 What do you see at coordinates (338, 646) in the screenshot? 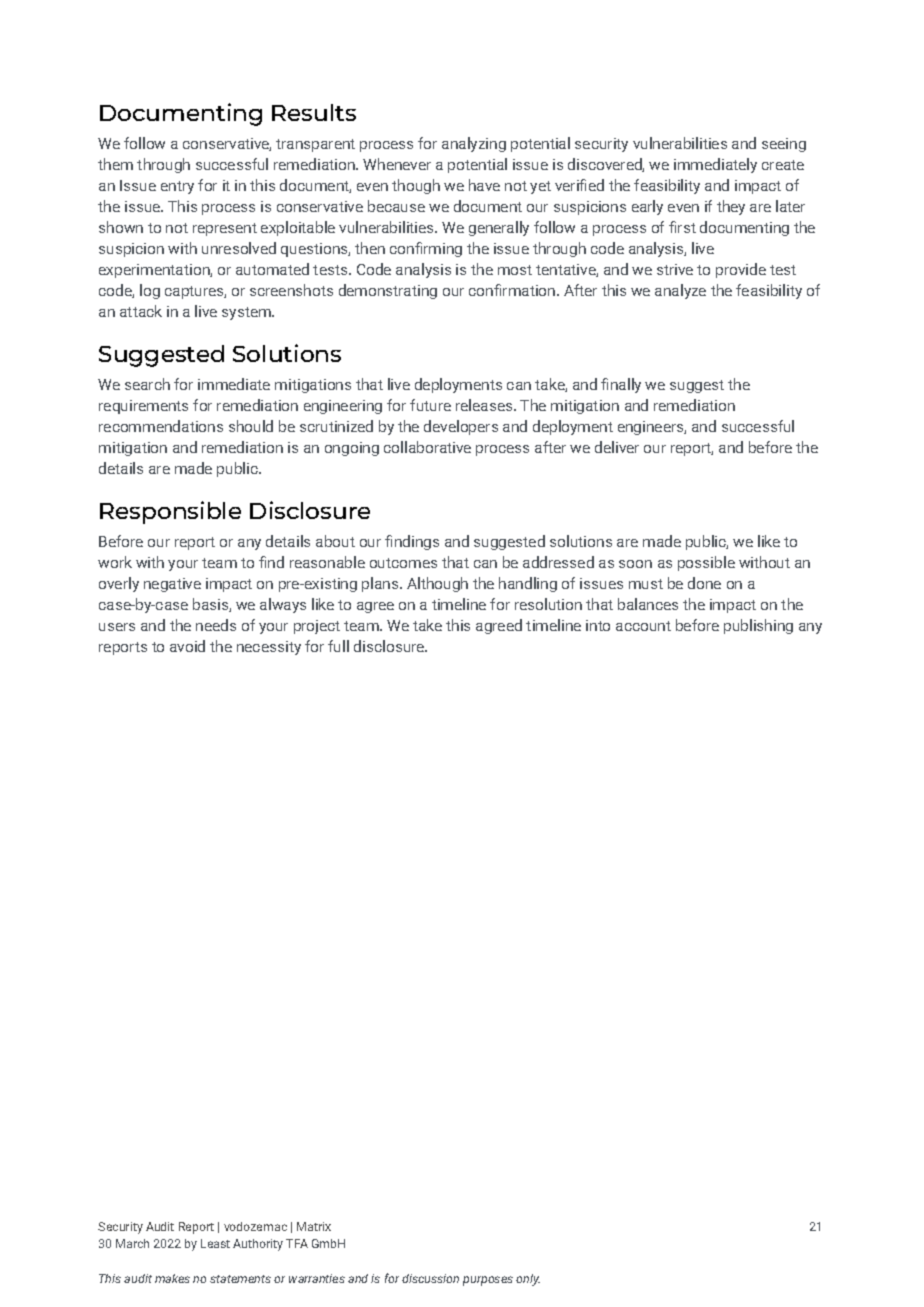
I see `full` at bounding box center [338, 646].
